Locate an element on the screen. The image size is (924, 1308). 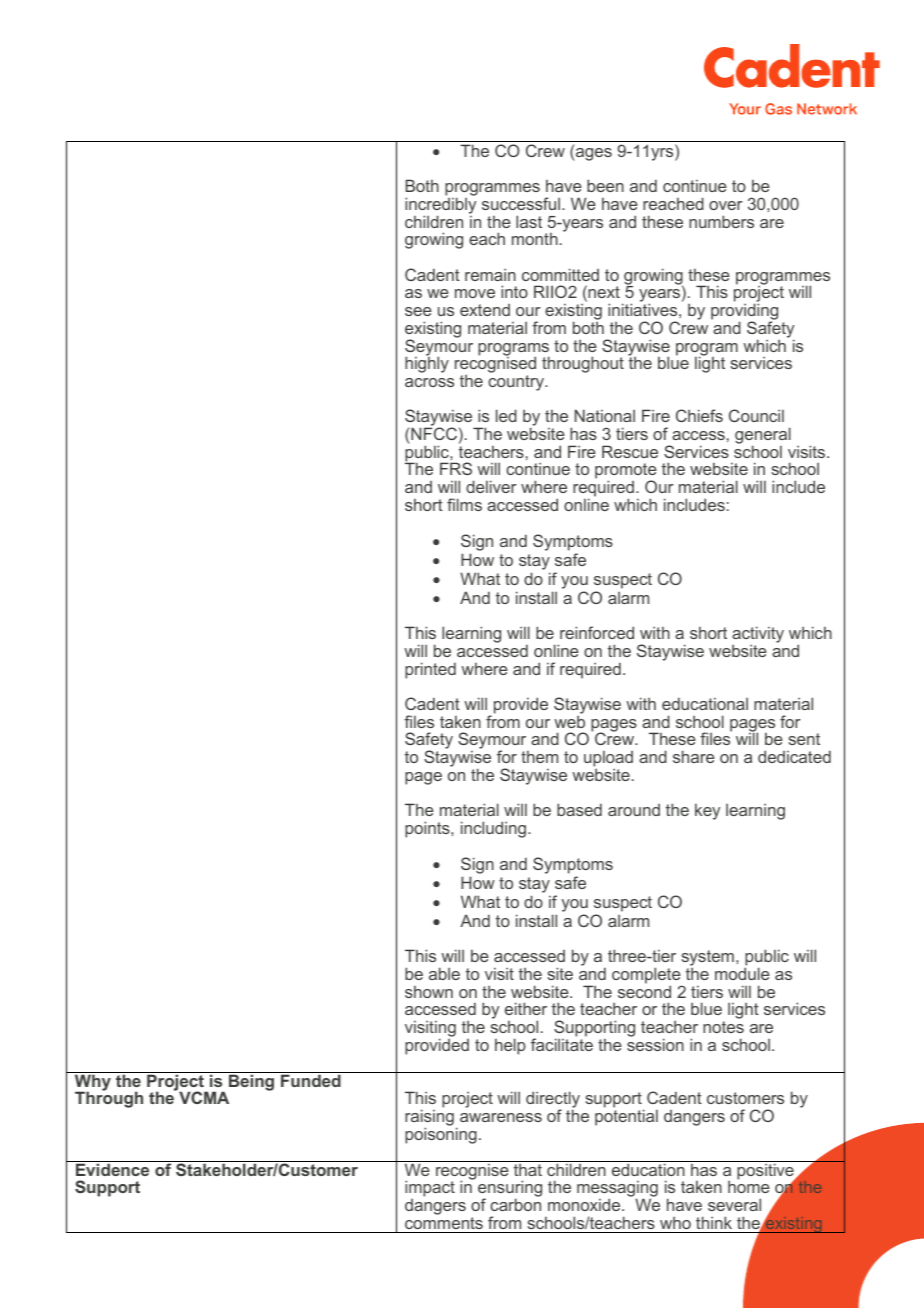
Being is located at coordinates (252, 1081).
